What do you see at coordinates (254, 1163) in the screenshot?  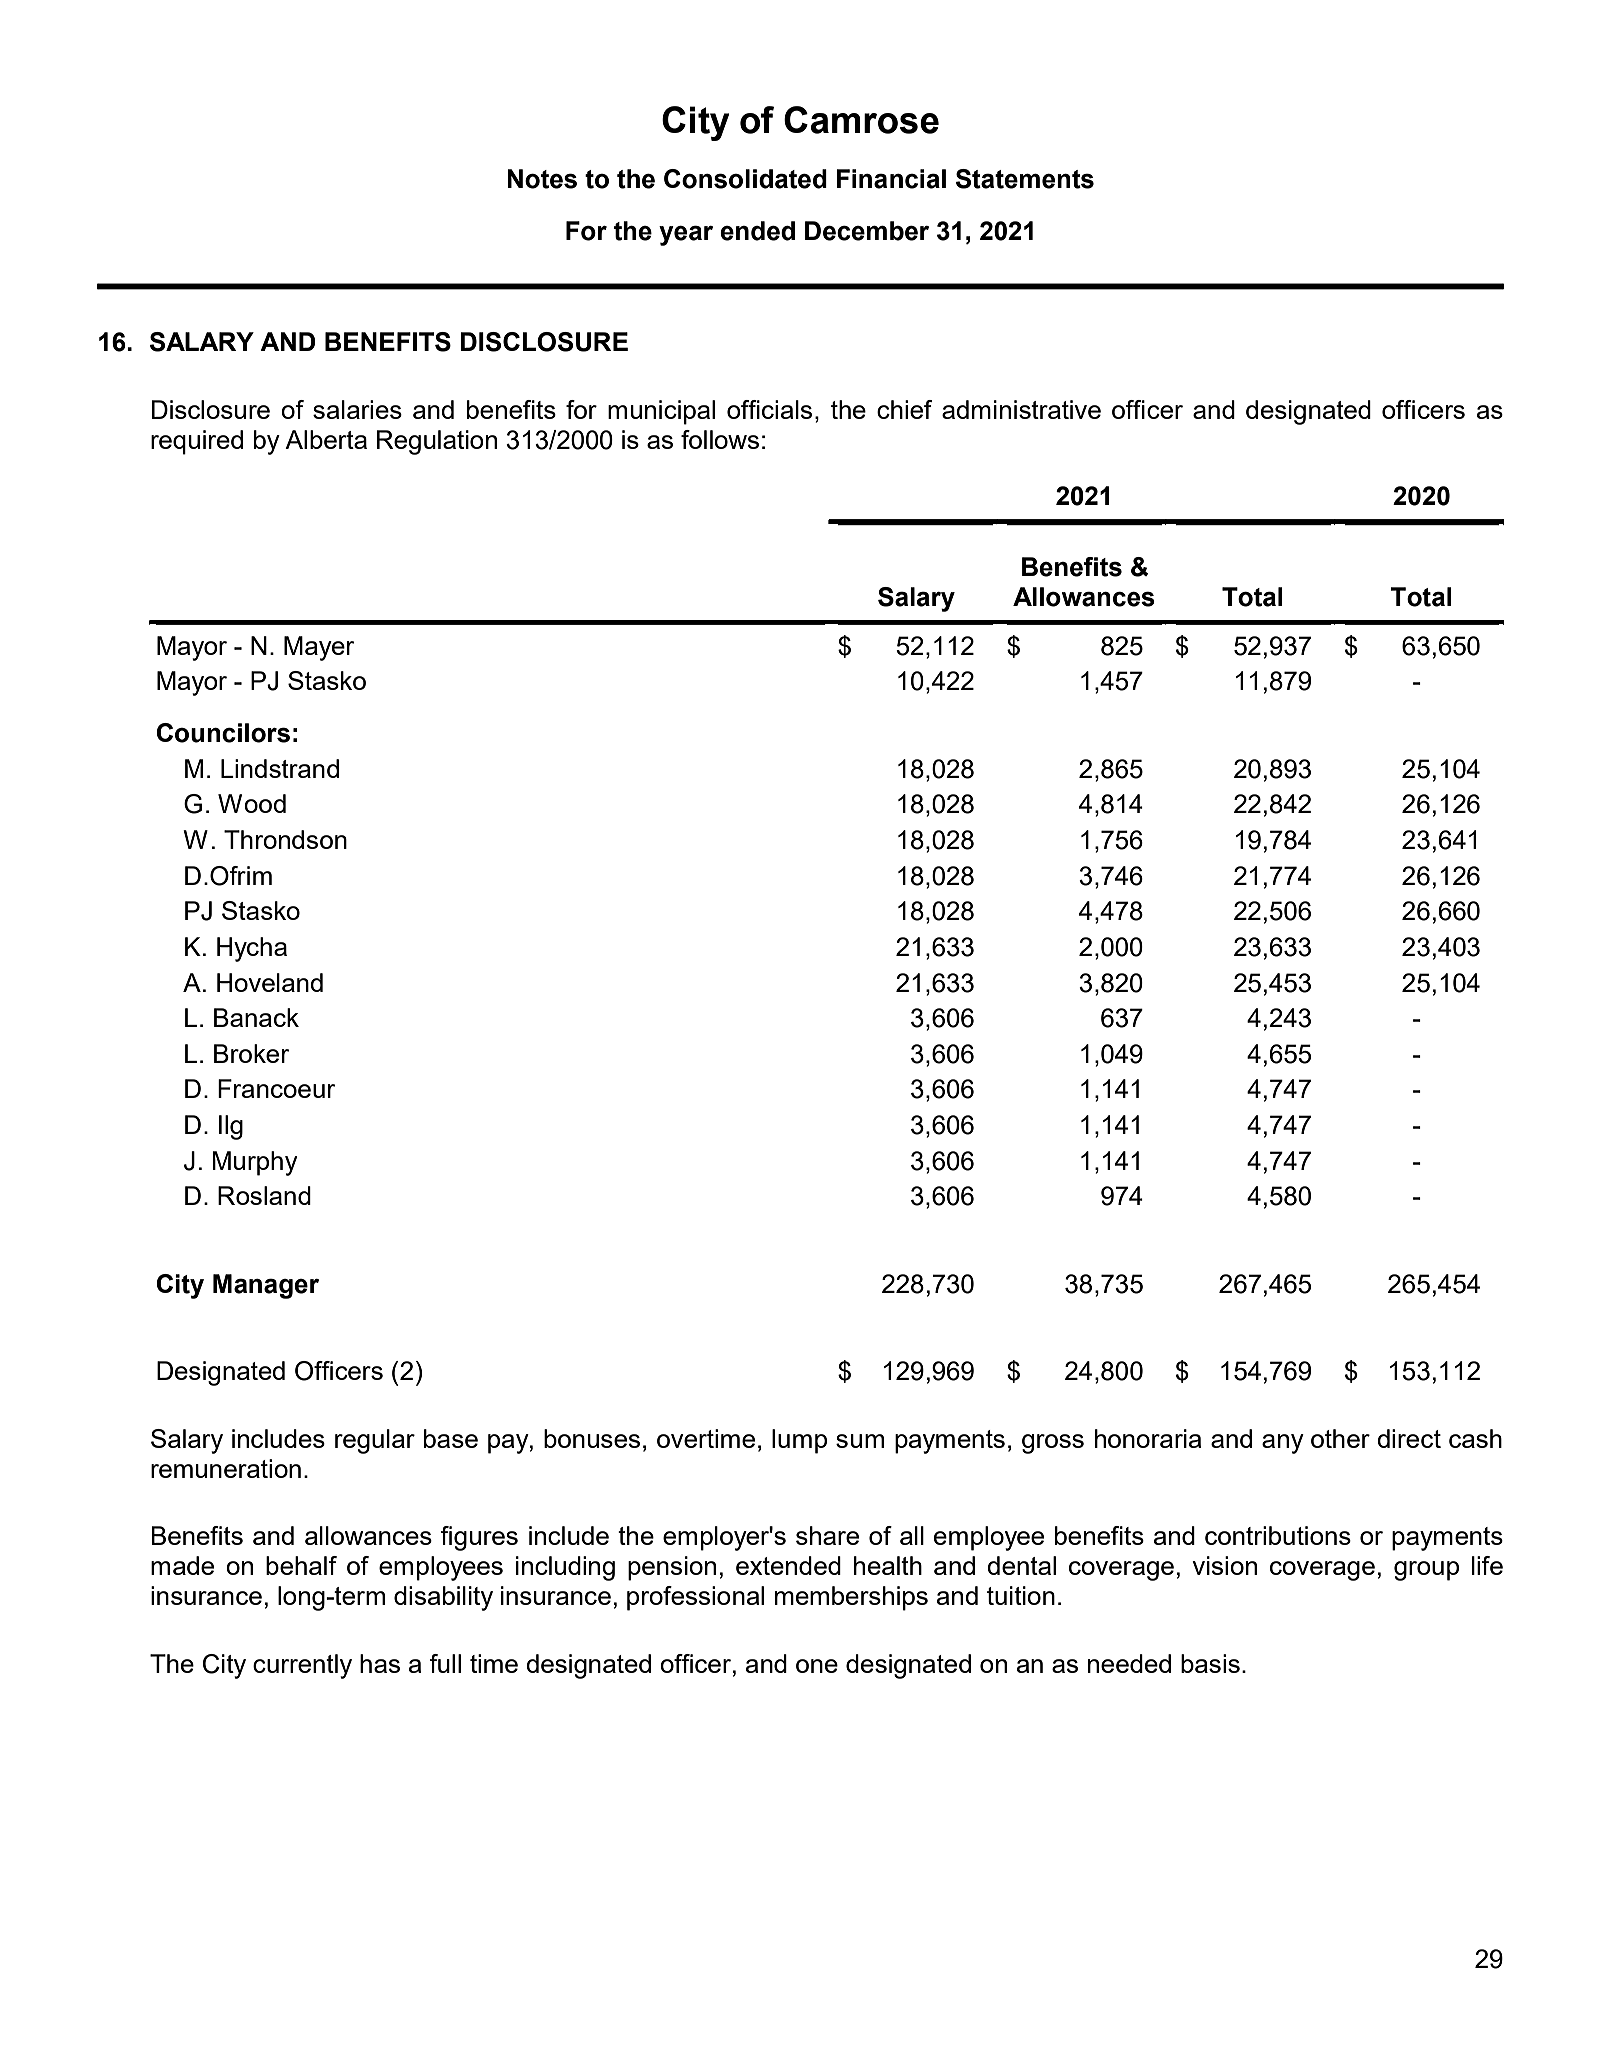 I see `Murphy` at bounding box center [254, 1163].
